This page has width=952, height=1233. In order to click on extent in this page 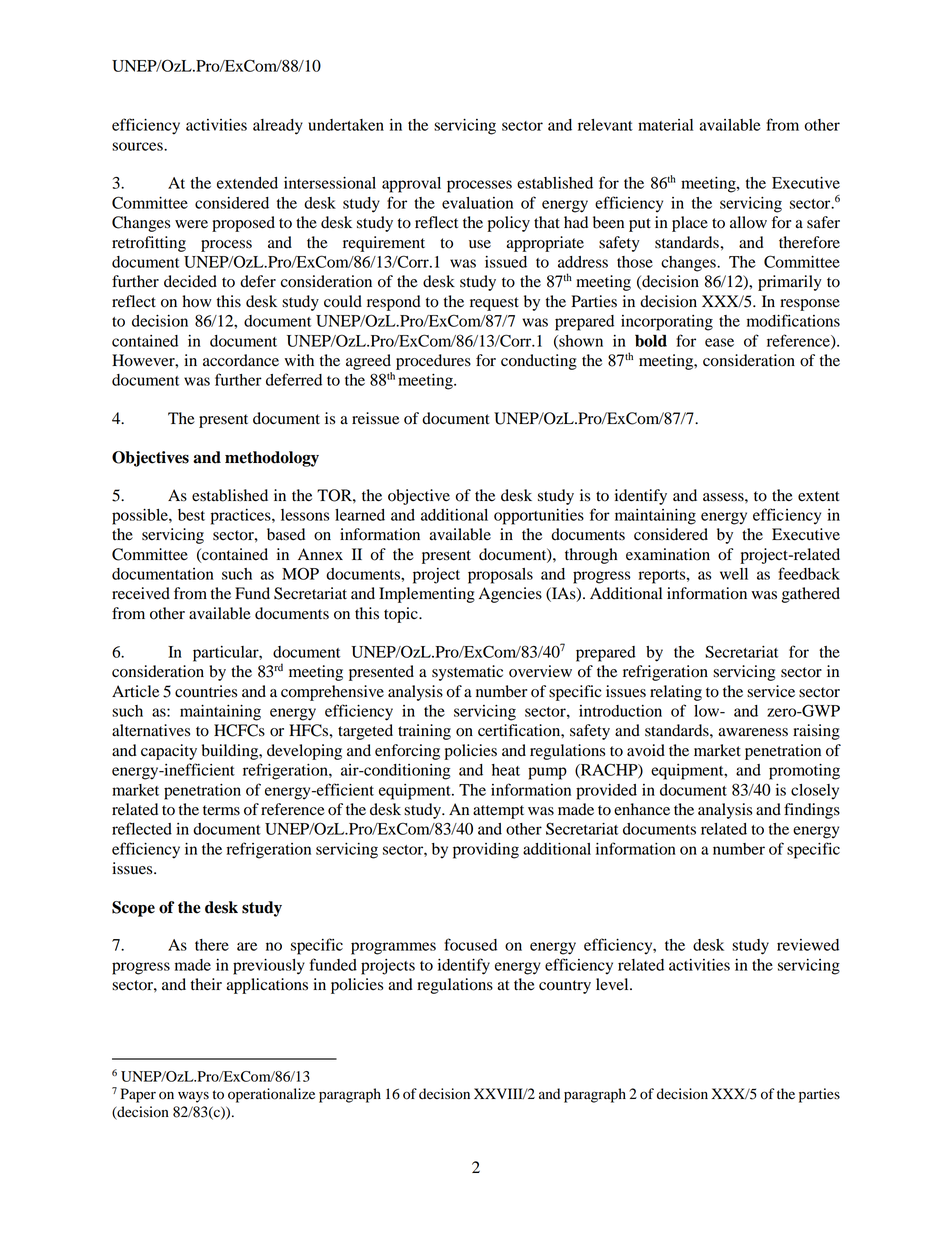, I will do `click(819, 496)`.
